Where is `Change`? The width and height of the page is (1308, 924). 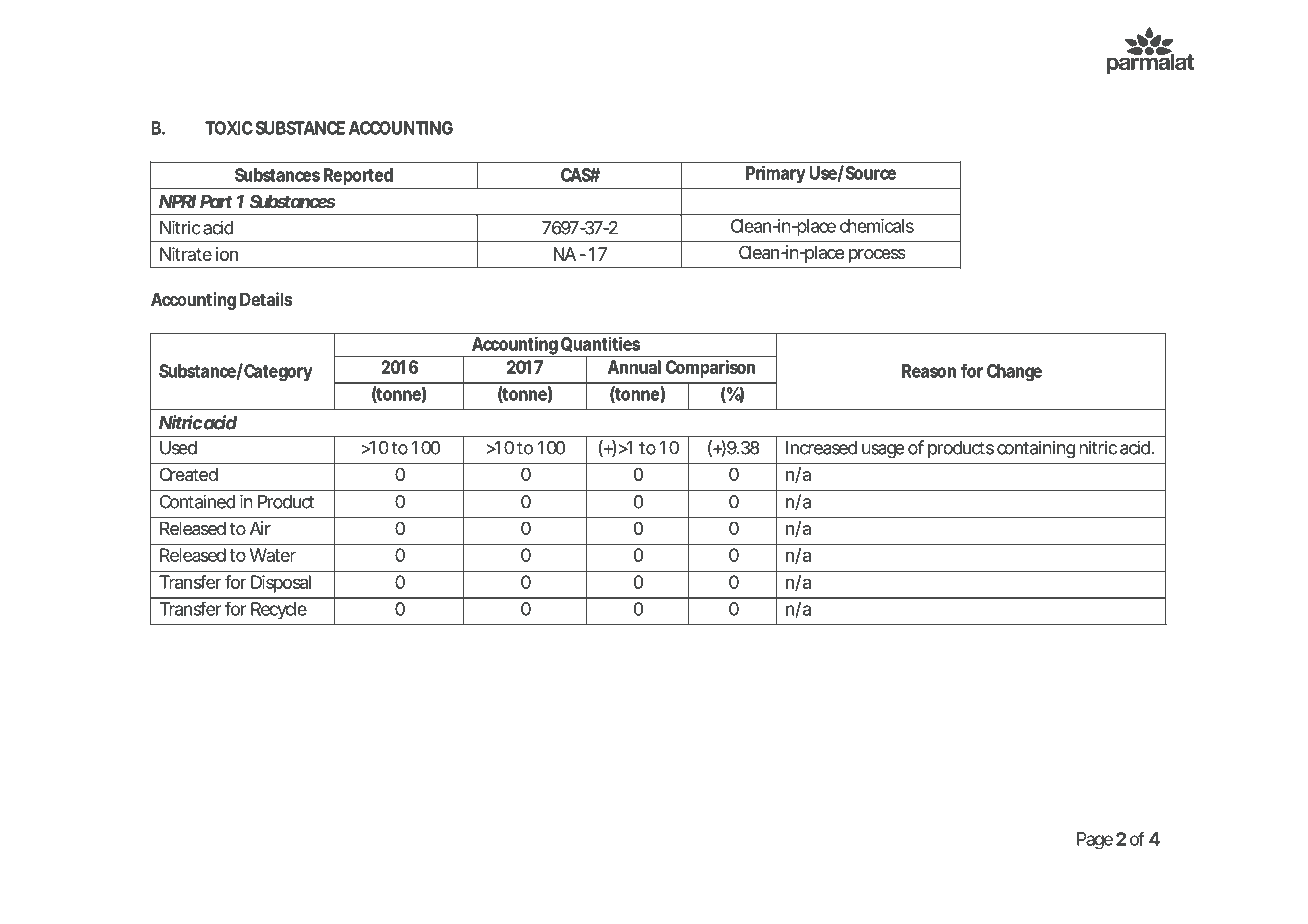
Change is located at coordinates (1014, 372).
